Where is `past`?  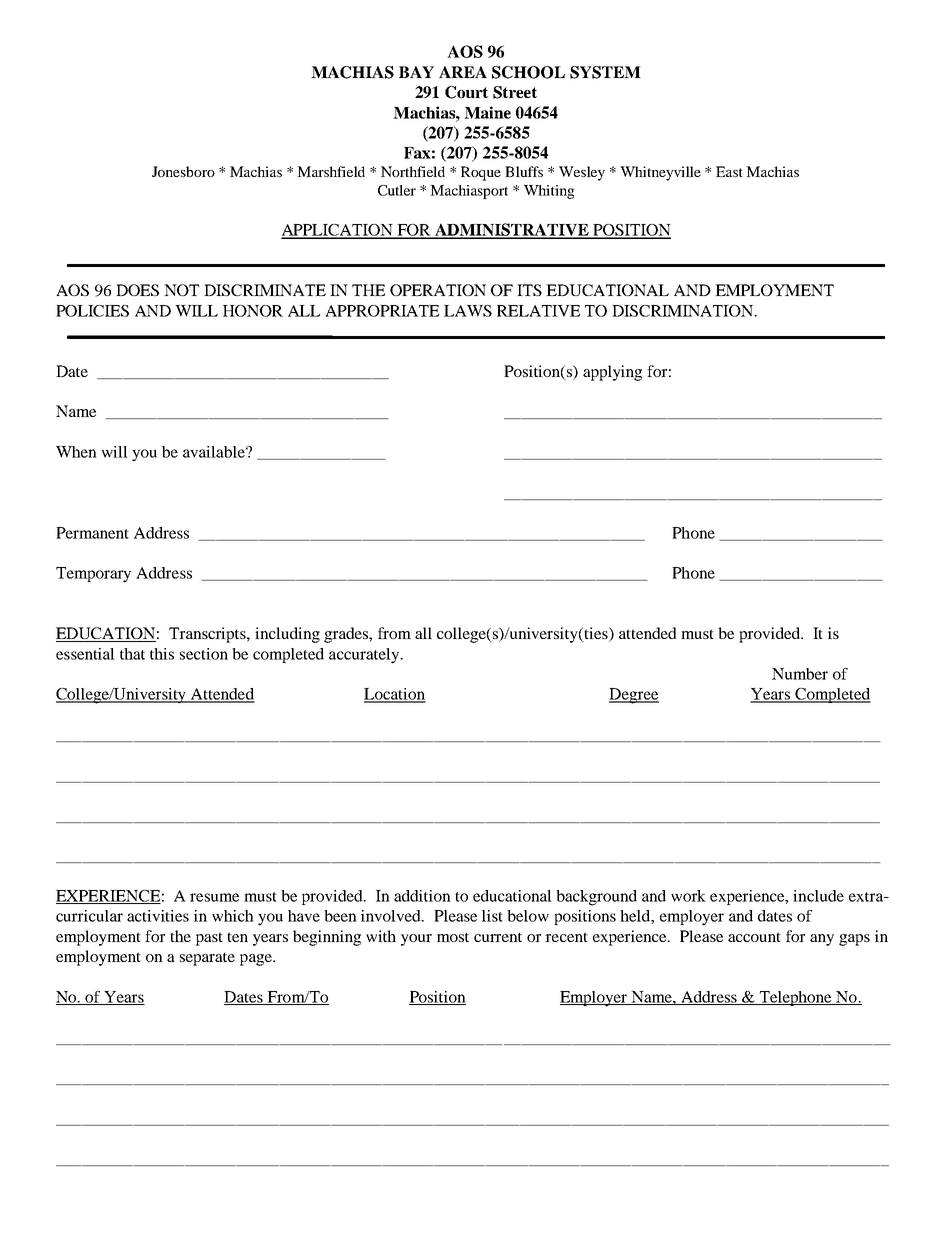
past is located at coordinates (209, 939).
